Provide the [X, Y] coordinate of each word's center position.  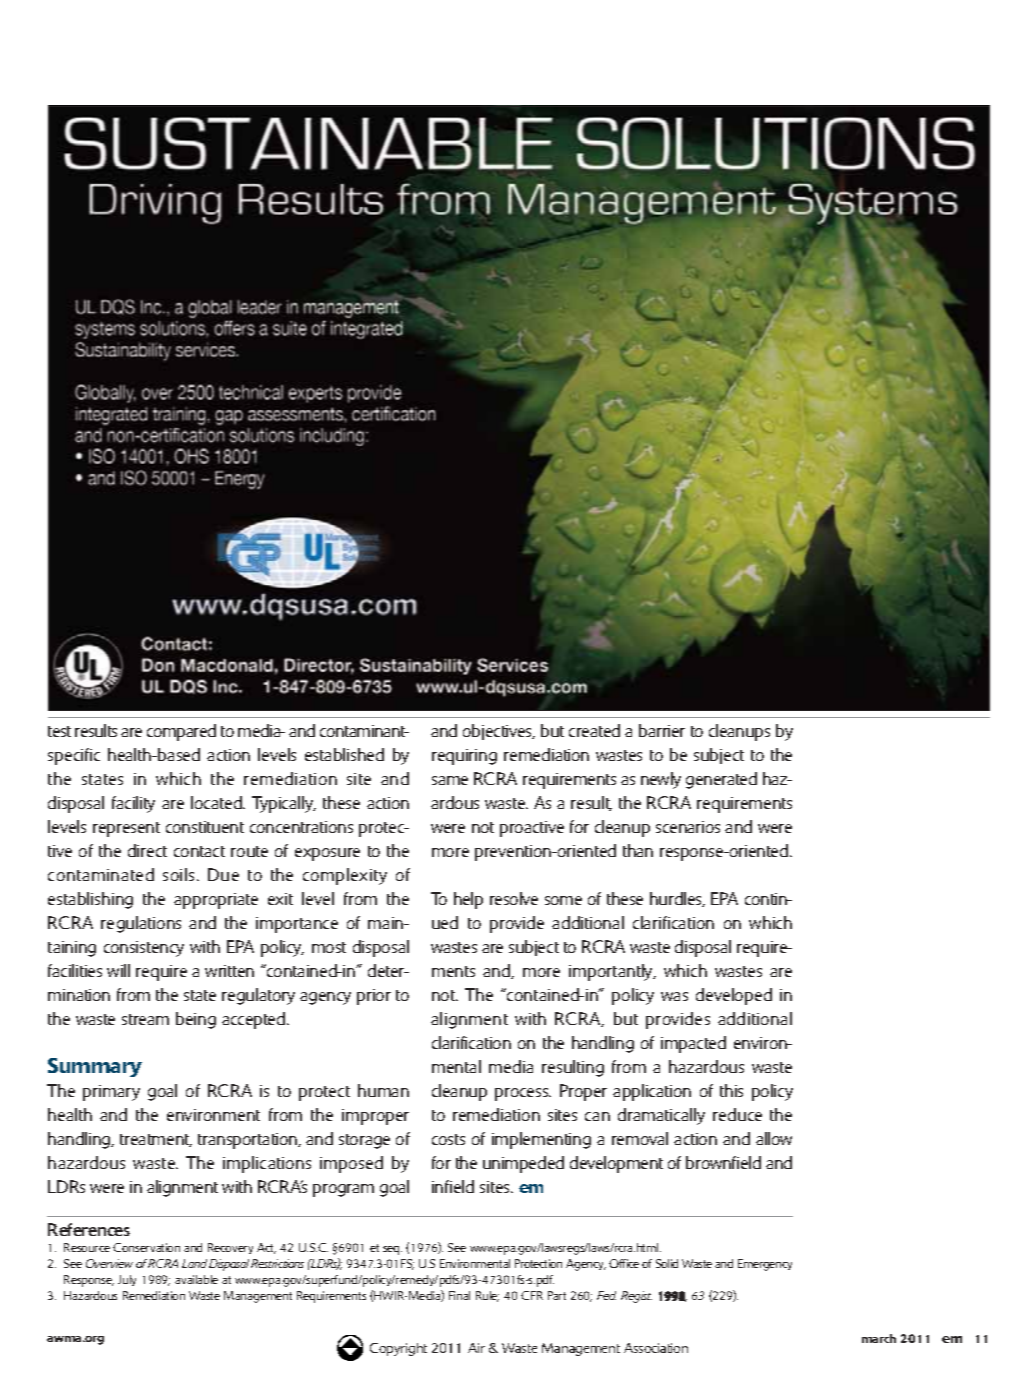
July [127, 1280]
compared [181, 732]
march [879, 1338]
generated [721, 780]
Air [476, 1348]
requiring [464, 757]
